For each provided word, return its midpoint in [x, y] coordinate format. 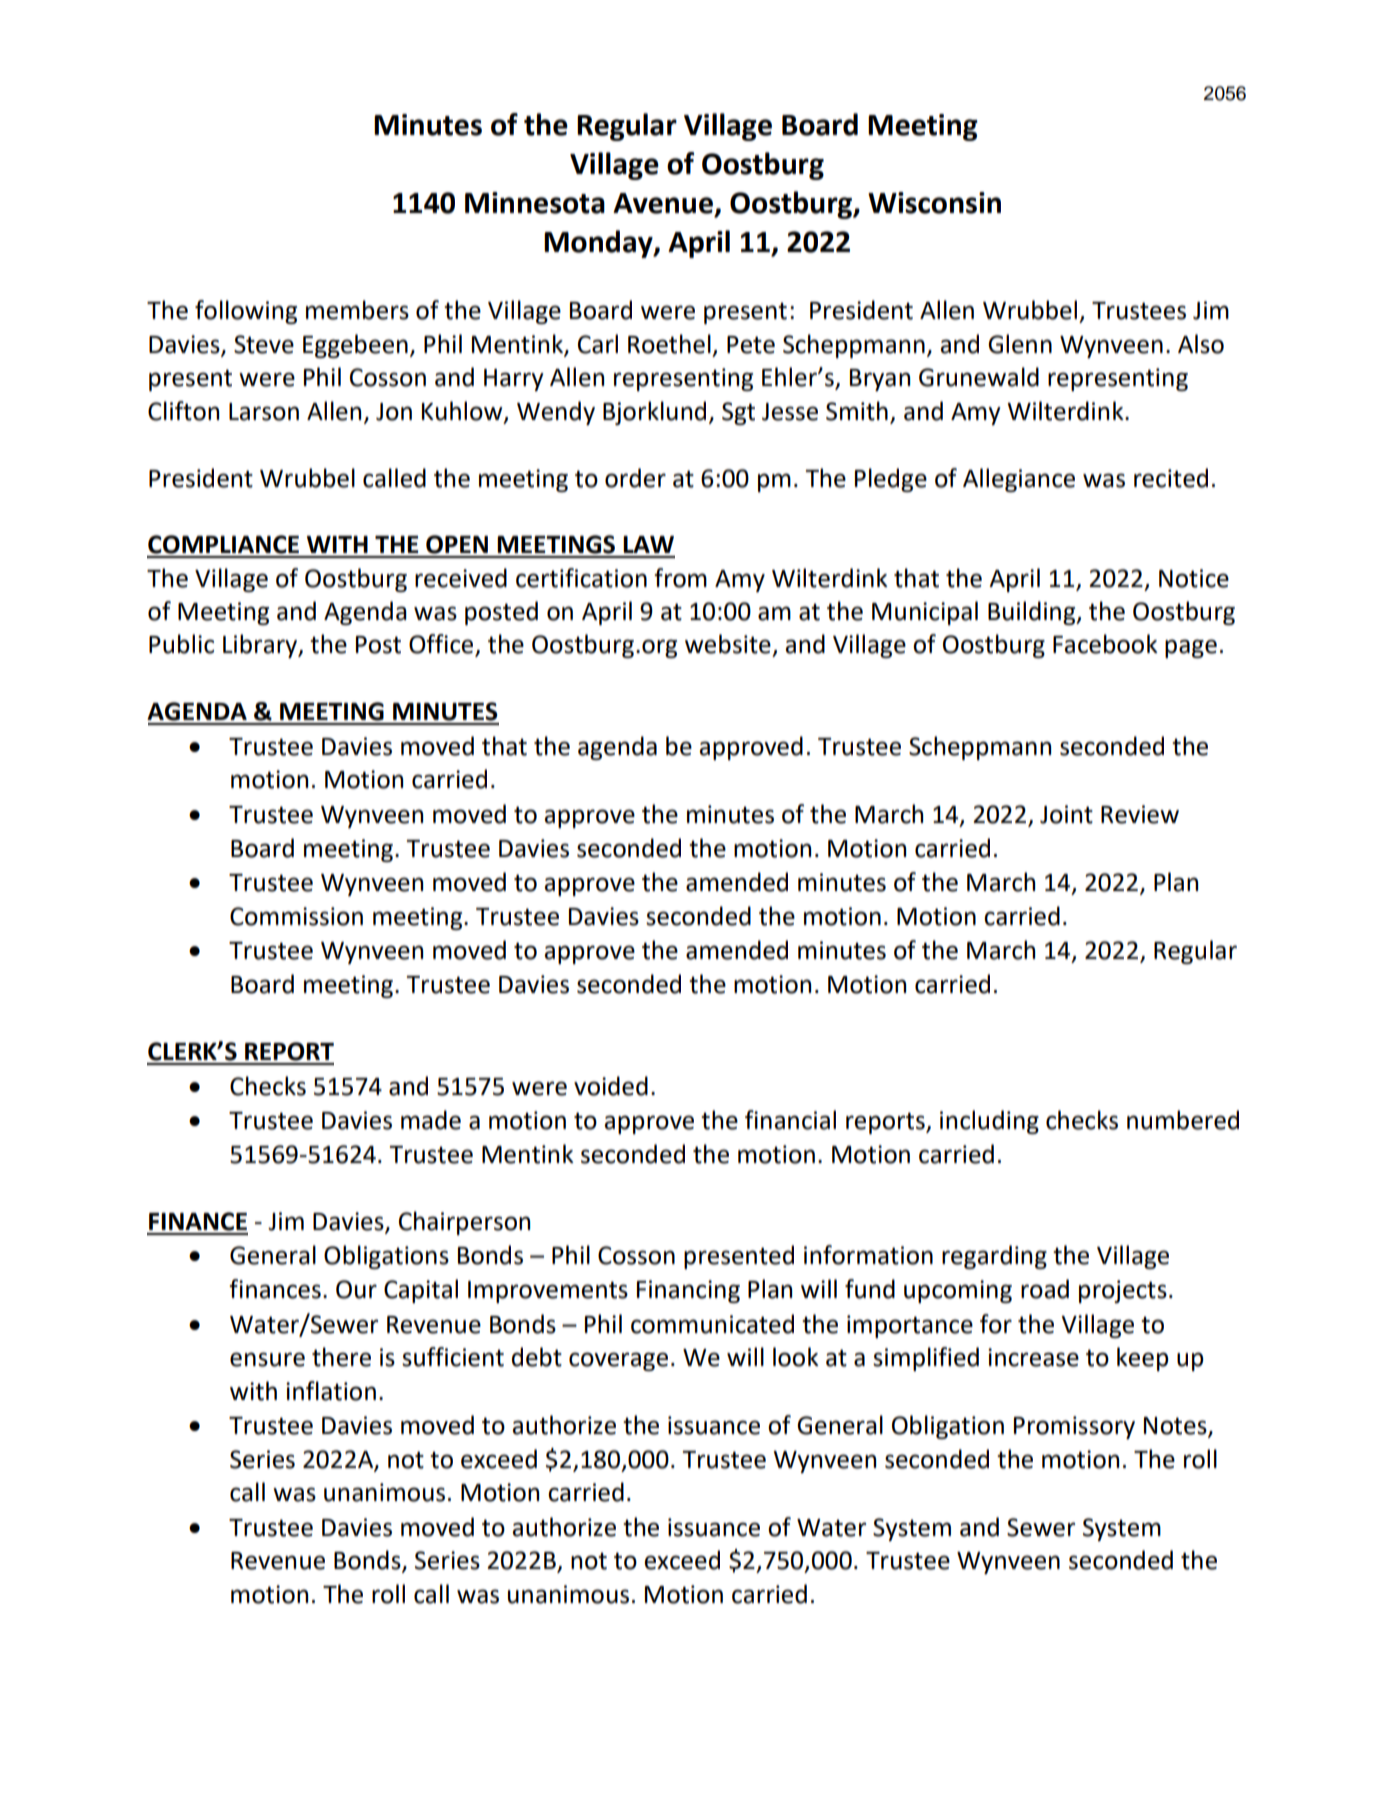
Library [261, 646]
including [989, 1122]
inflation [331, 1391]
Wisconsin [934, 203]
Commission [296, 916]
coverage [618, 1361]
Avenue [663, 203]
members [357, 310]
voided [611, 1086]
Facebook [1105, 644]
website [728, 644]
